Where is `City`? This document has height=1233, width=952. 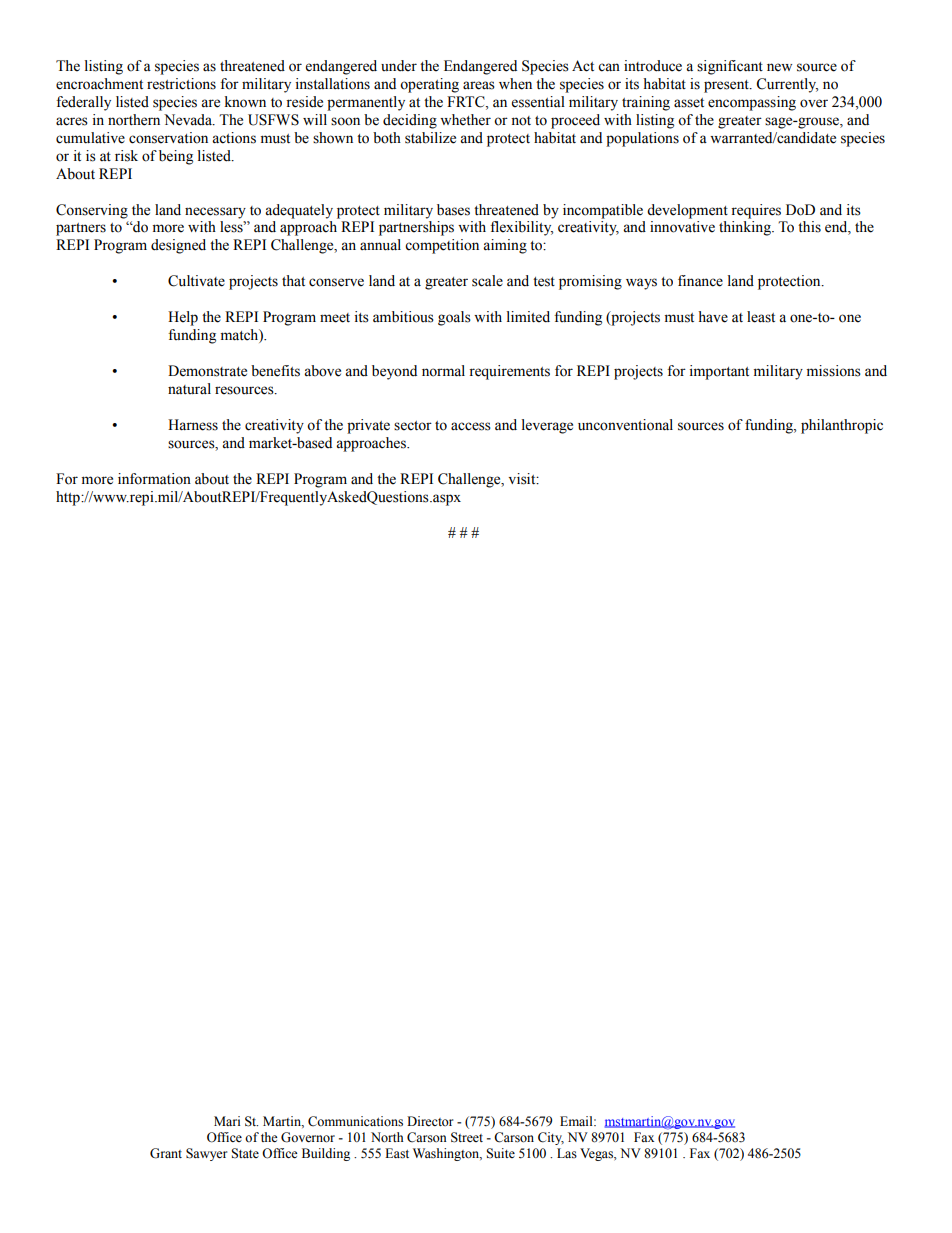 City is located at coordinates (551, 1138).
